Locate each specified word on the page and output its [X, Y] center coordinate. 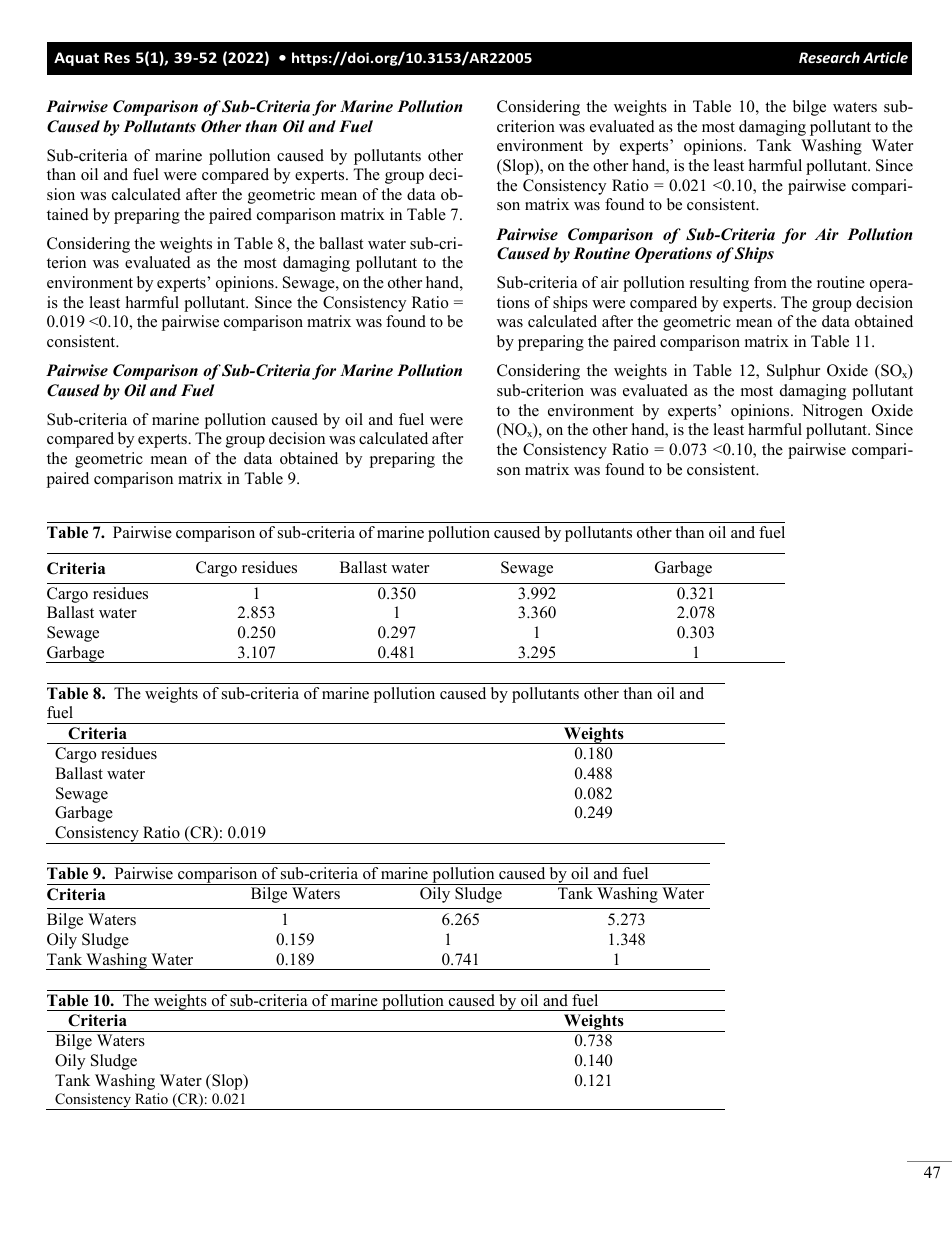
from [770, 282]
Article [885, 57]
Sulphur [793, 372]
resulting [719, 284]
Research [829, 57]
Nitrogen [832, 412]
